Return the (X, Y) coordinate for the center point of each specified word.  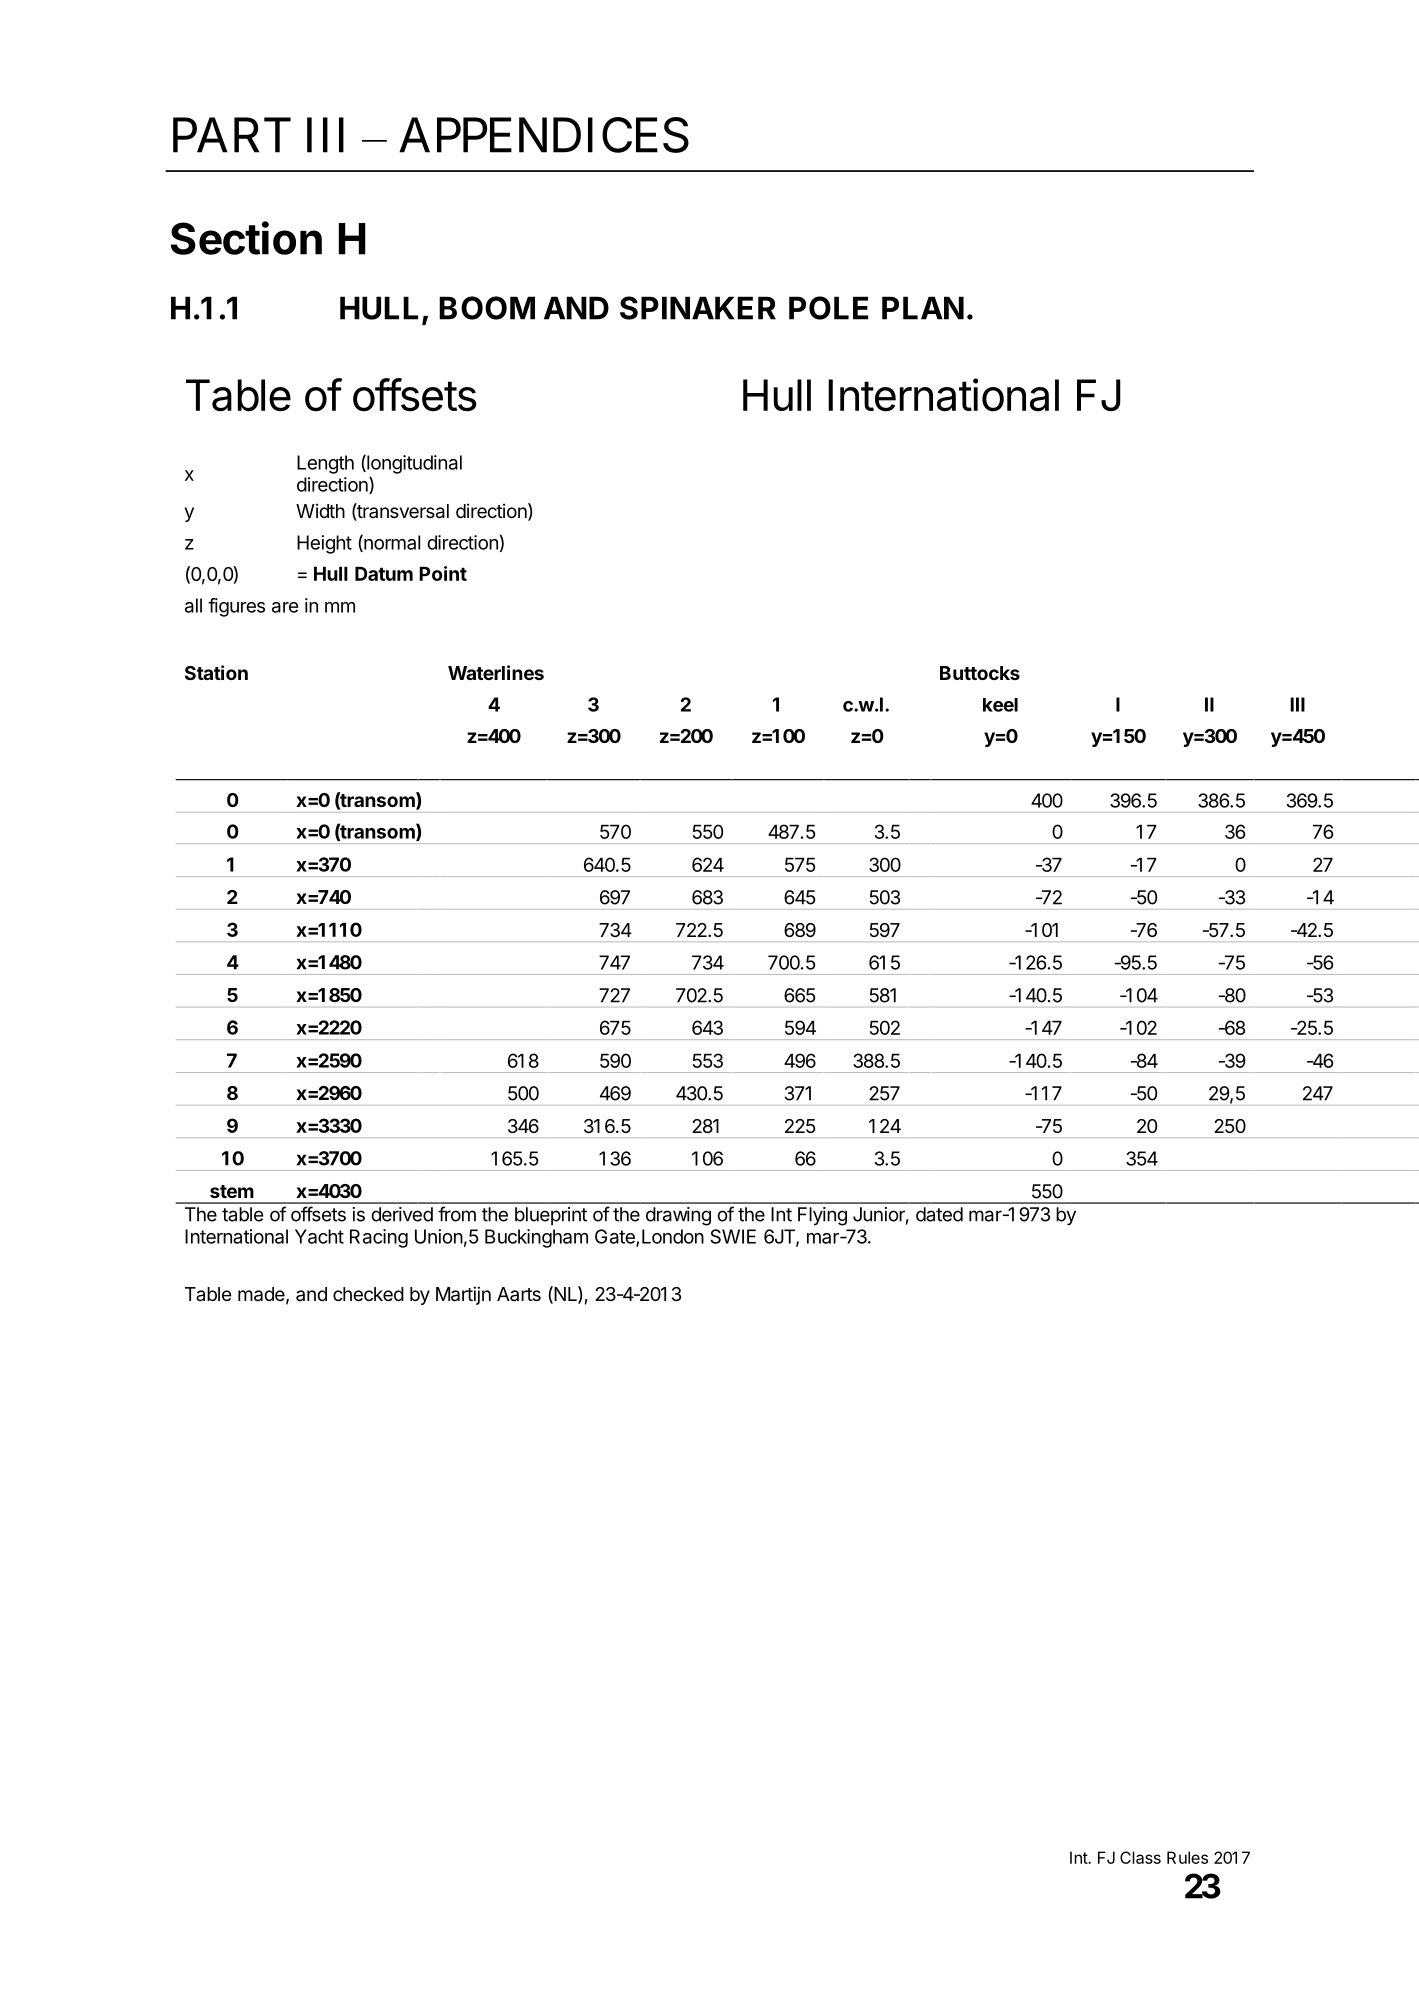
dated (939, 1214)
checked (368, 1294)
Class (1140, 1857)
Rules (1187, 1857)
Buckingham (536, 1238)
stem (232, 1191)
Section (246, 238)
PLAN (923, 308)
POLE (828, 308)
